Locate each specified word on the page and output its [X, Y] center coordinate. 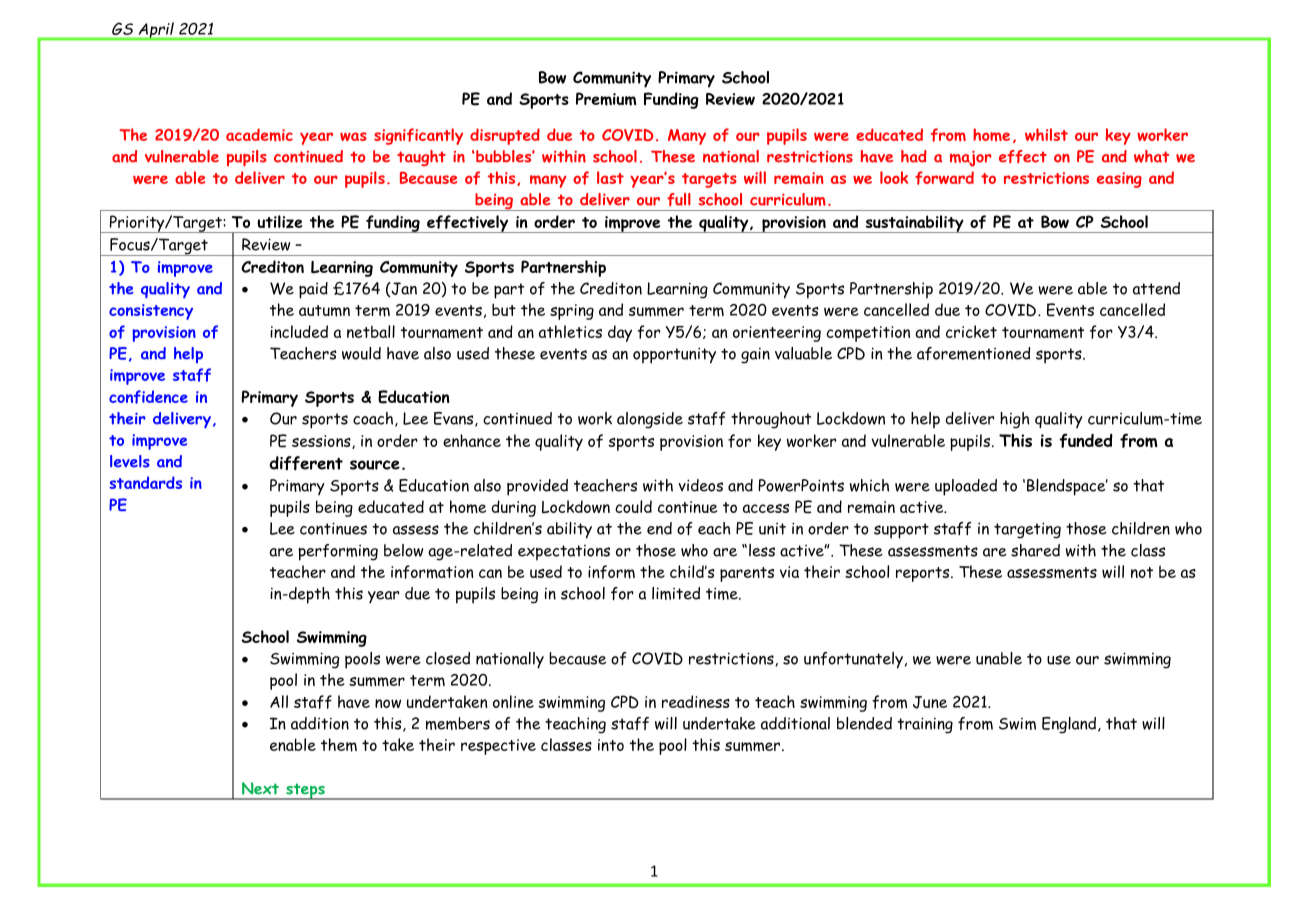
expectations [564, 553]
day [620, 333]
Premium [606, 99]
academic [259, 135]
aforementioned [973, 353]
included [299, 331]
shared [1035, 550]
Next [260, 788]
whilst [1046, 134]
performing [338, 552]
